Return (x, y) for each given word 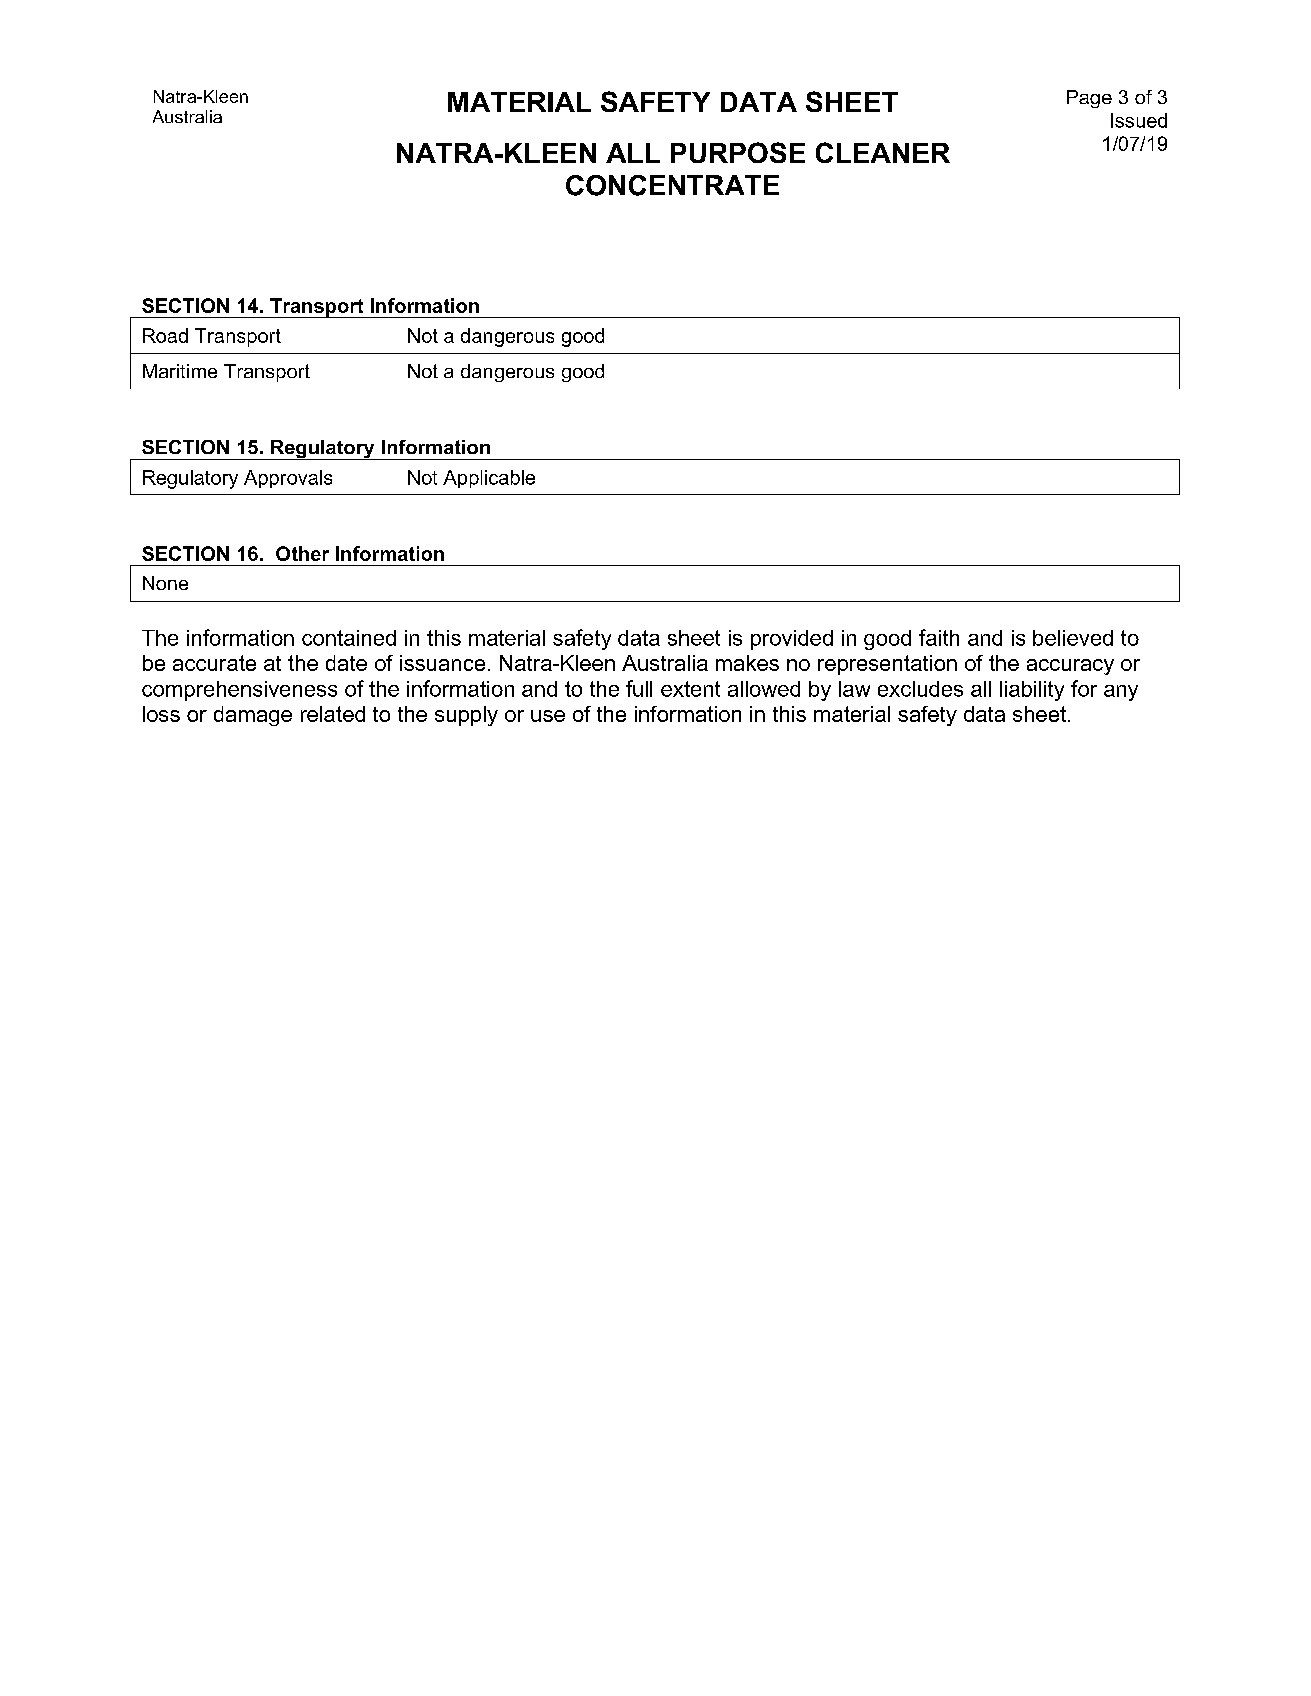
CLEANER (883, 152)
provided (792, 640)
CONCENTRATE (672, 185)
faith (939, 637)
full (639, 688)
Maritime (180, 371)
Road (165, 335)
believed (1073, 638)
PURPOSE (738, 152)
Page (1089, 99)
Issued (1139, 120)
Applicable (489, 479)
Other (302, 553)
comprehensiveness (239, 691)
